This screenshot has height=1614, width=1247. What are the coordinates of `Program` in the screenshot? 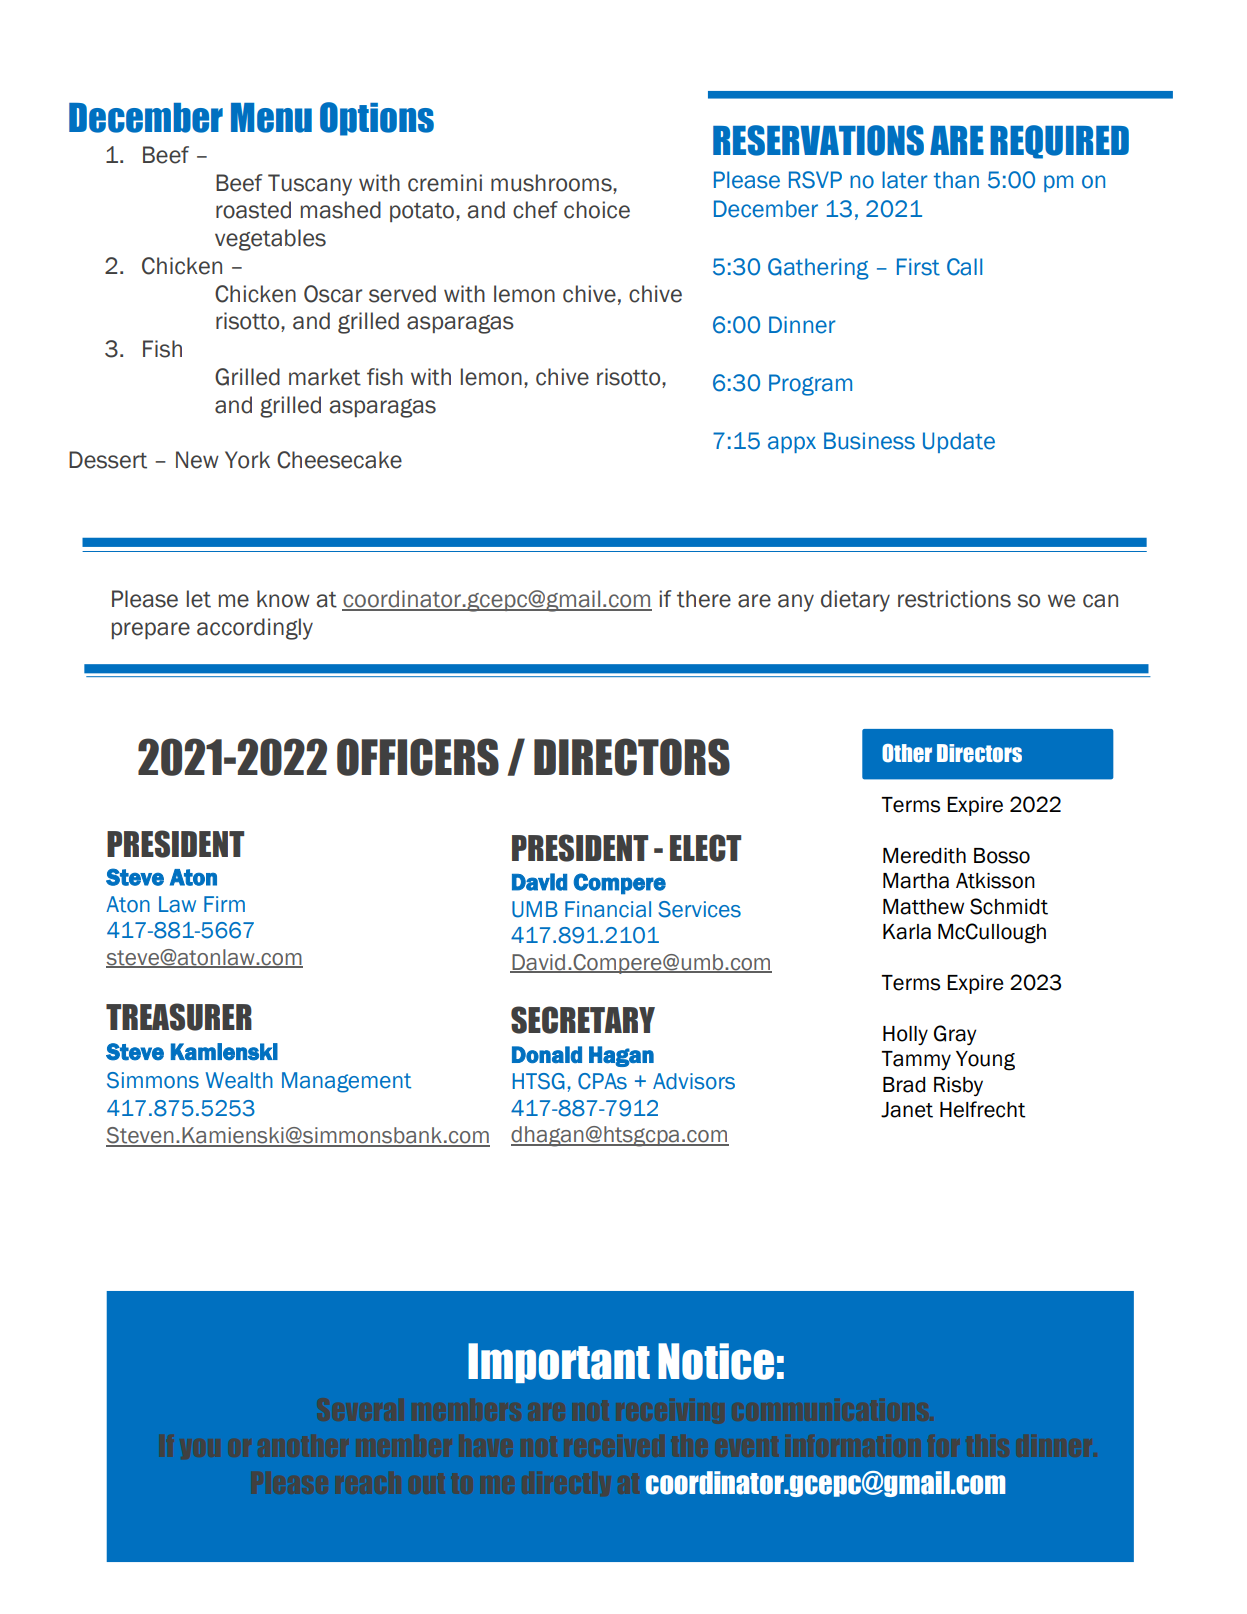 It's located at (810, 385).
